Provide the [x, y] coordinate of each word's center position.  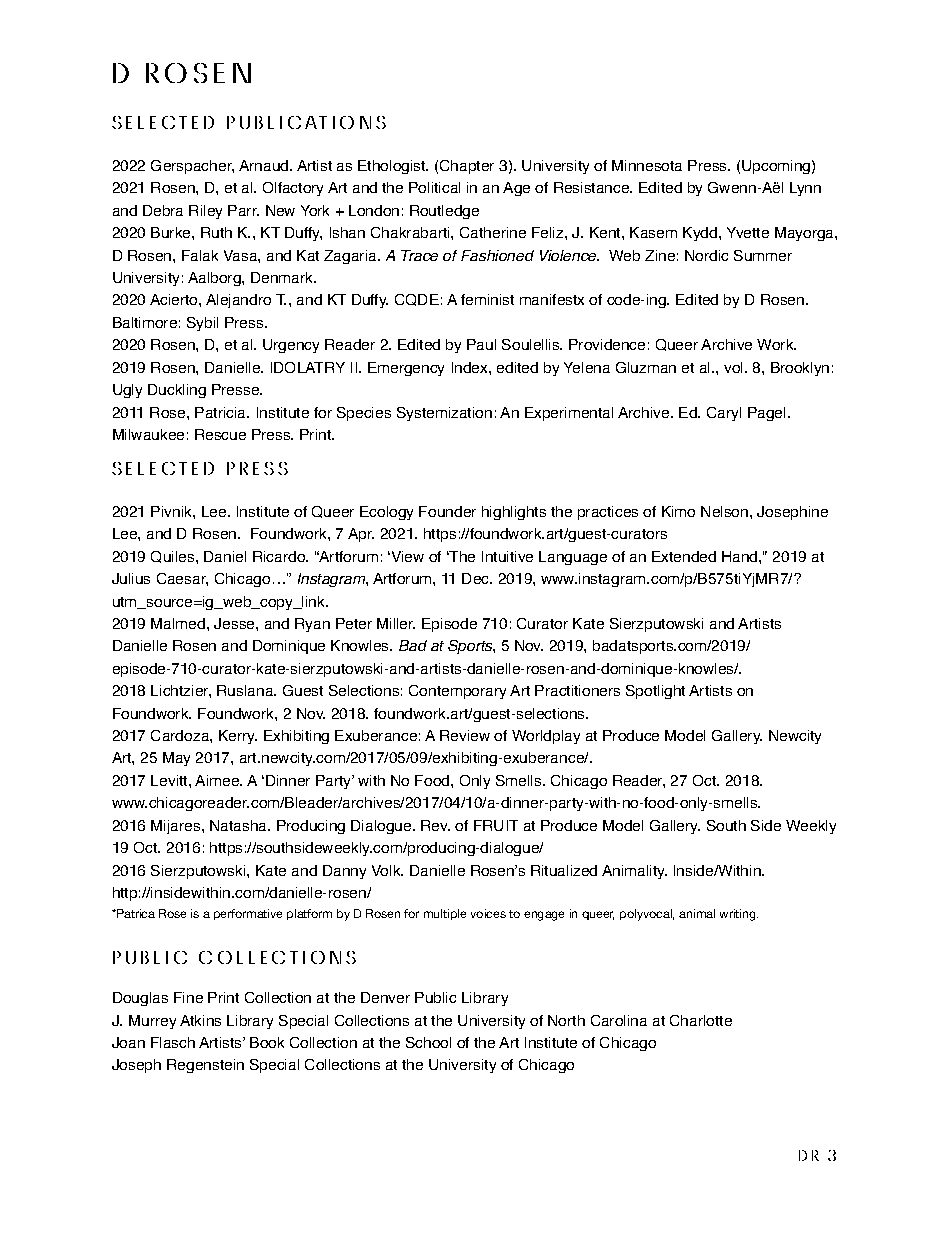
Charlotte [701, 1020]
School [428, 1042]
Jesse [235, 623]
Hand [741, 556]
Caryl [724, 414]
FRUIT [496, 825]
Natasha [240, 825]
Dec [477, 578]
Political [434, 187]
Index [471, 367]
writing [739, 915]
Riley [205, 212]
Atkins [200, 1020]
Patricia [222, 412]
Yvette [748, 232]
